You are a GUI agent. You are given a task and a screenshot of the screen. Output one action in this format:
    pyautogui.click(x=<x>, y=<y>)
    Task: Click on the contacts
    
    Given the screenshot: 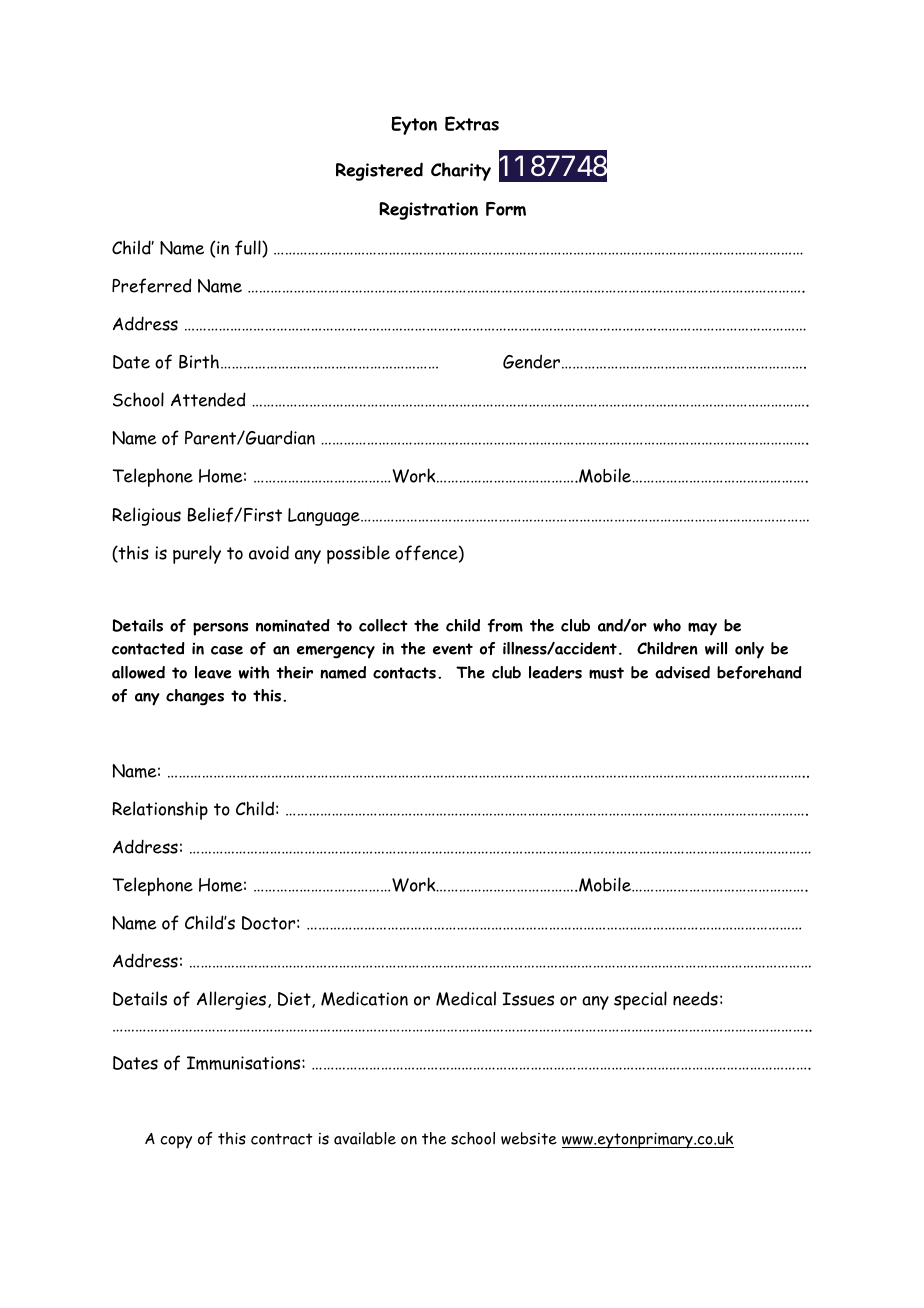 What is the action you would take?
    pyautogui.click(x=404, y=673)
